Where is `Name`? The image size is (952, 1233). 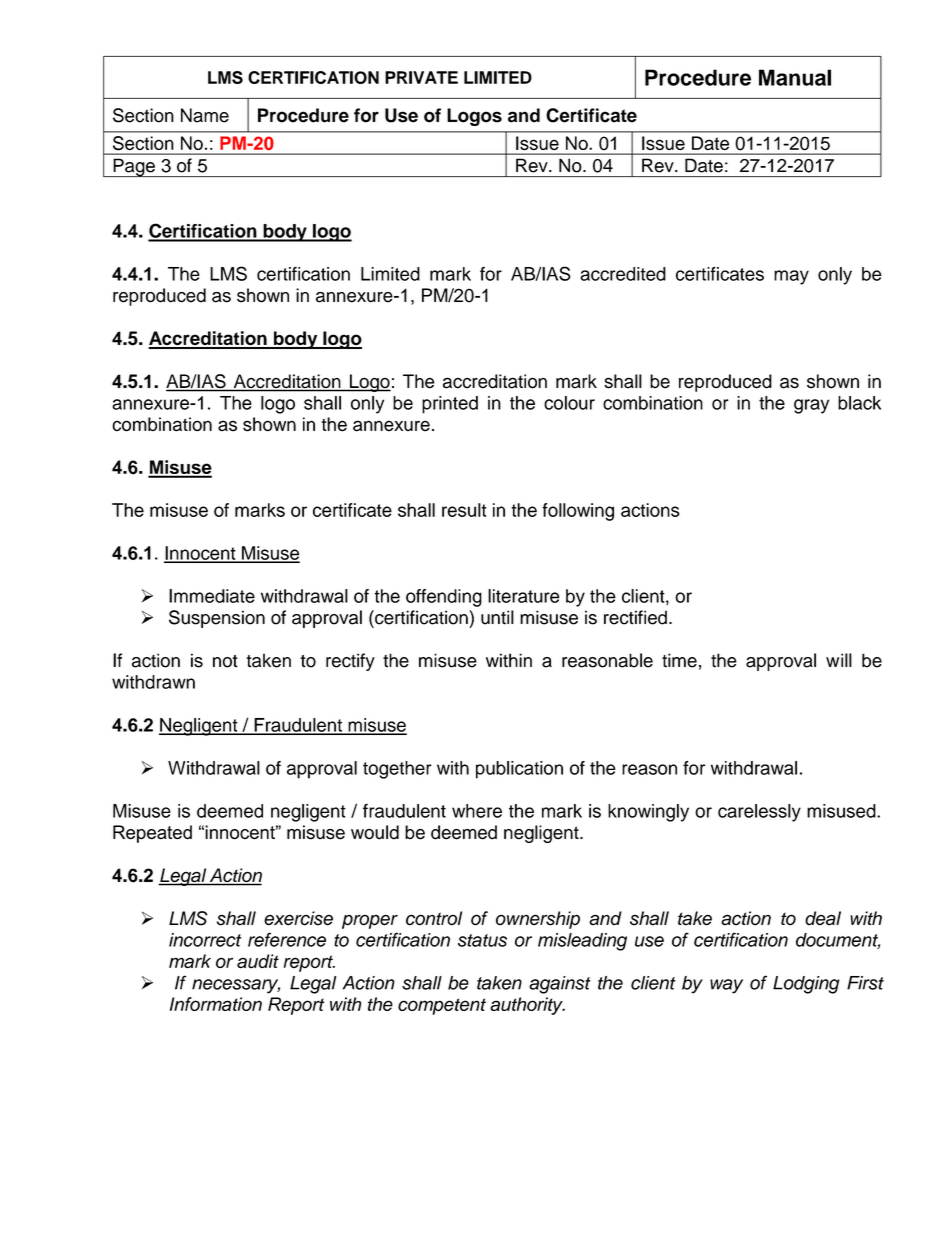
Name is located at coordinates (205, 115).
